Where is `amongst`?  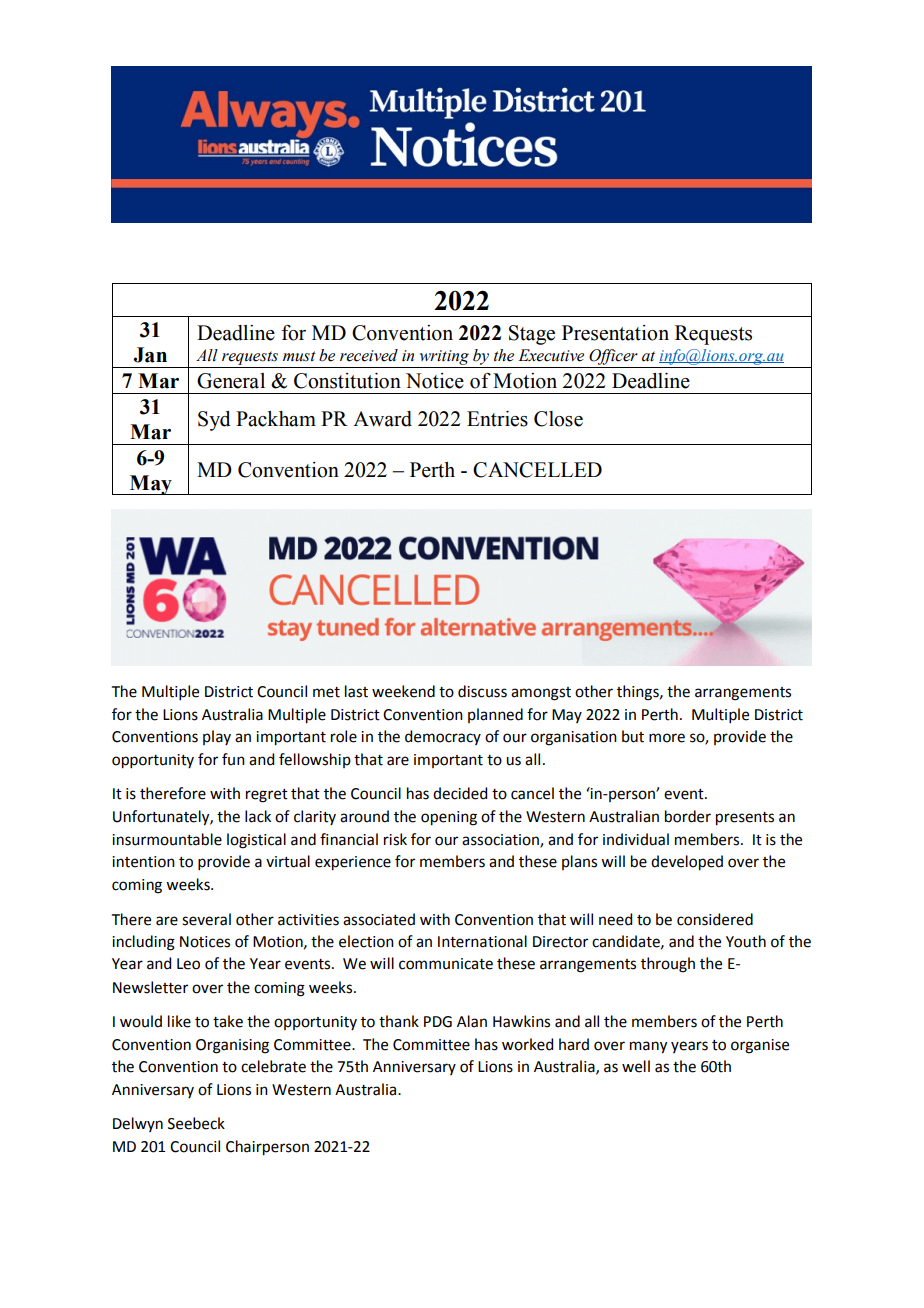 amongst is located at coordinates (541, 694).
